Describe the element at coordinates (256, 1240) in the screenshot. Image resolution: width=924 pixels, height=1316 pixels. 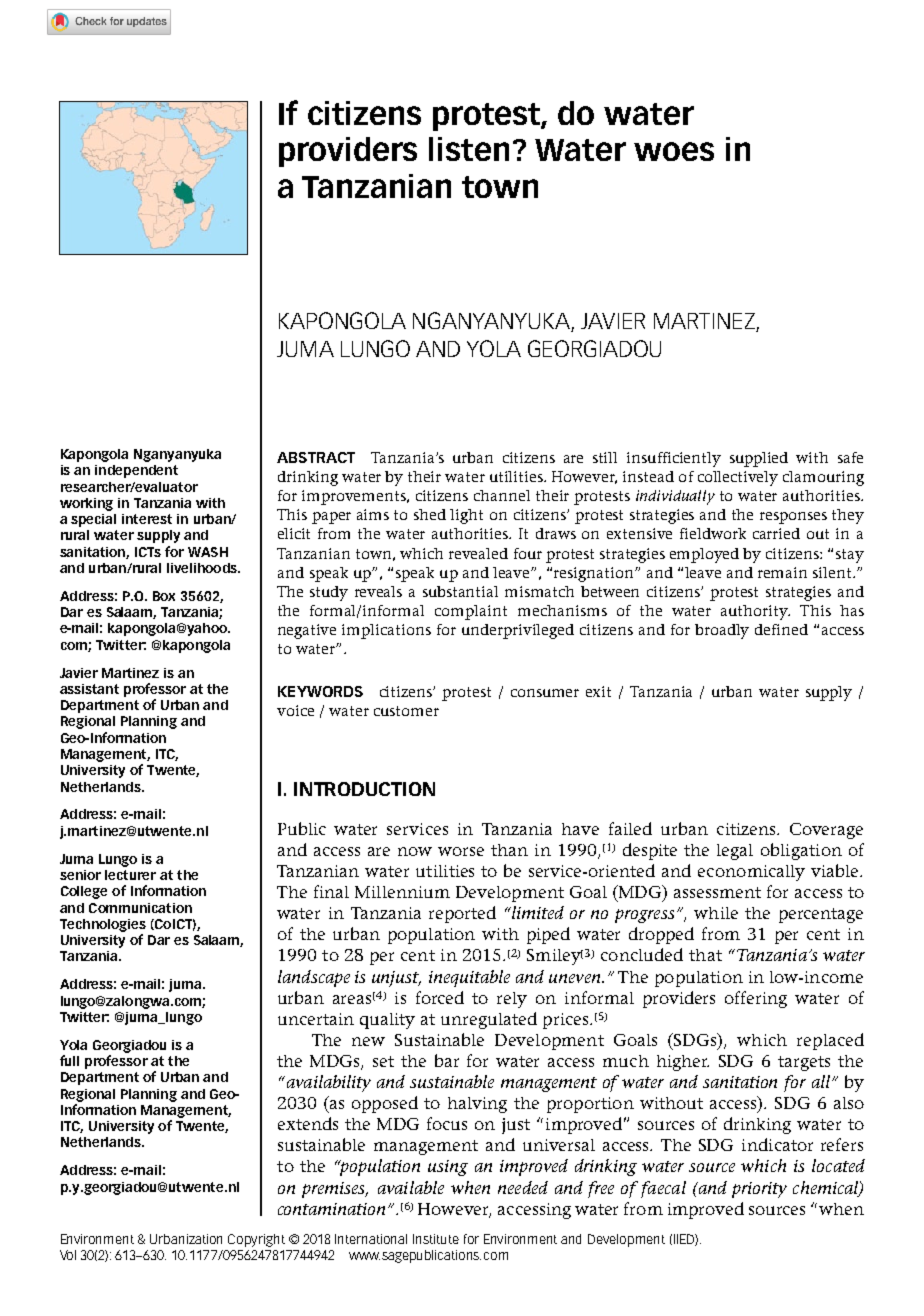
I see `Copyright` at that location.
